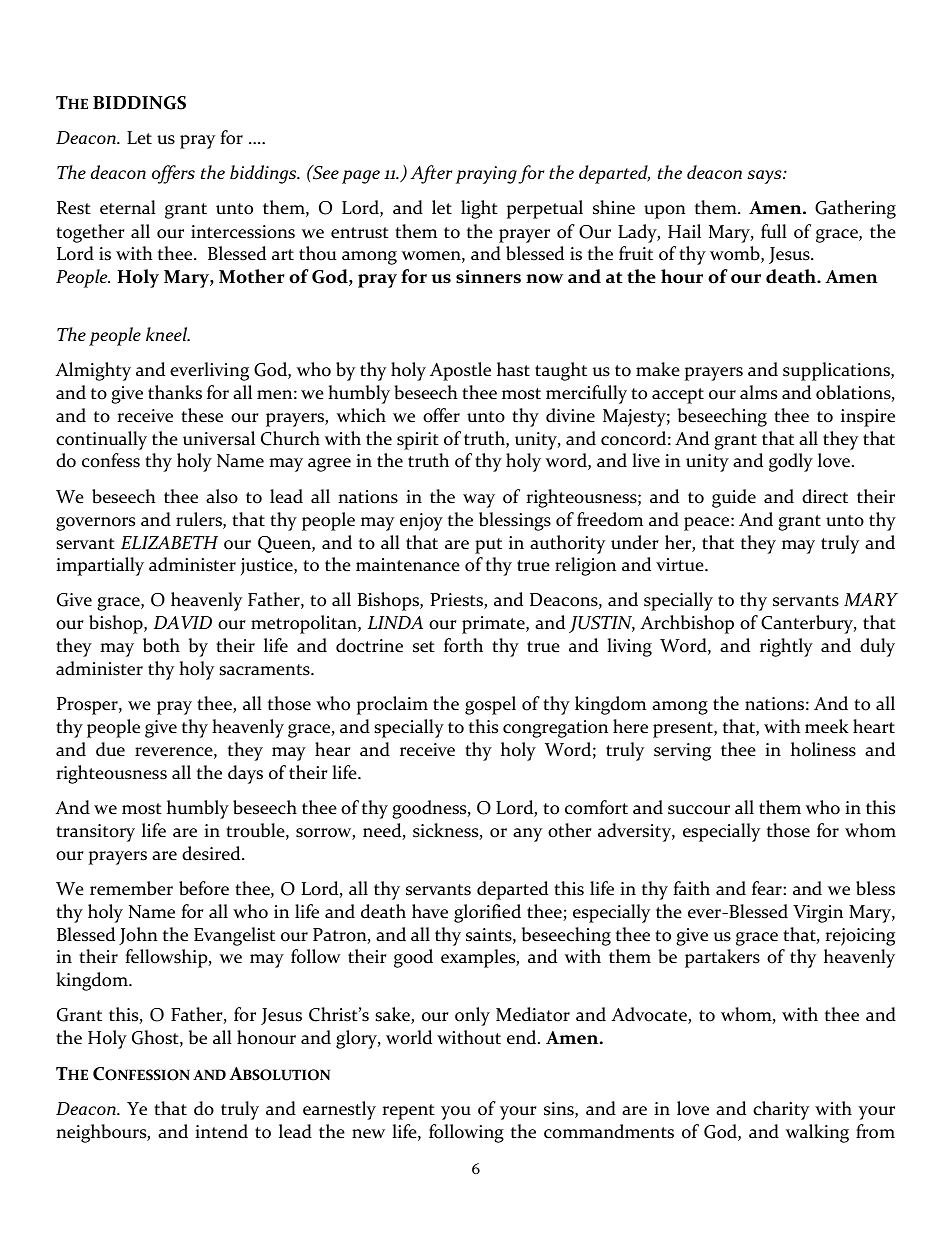  What do you see at coordinates (786, 647) in the screenshot?
I see `rightly` at bounding box center [786, 647].
